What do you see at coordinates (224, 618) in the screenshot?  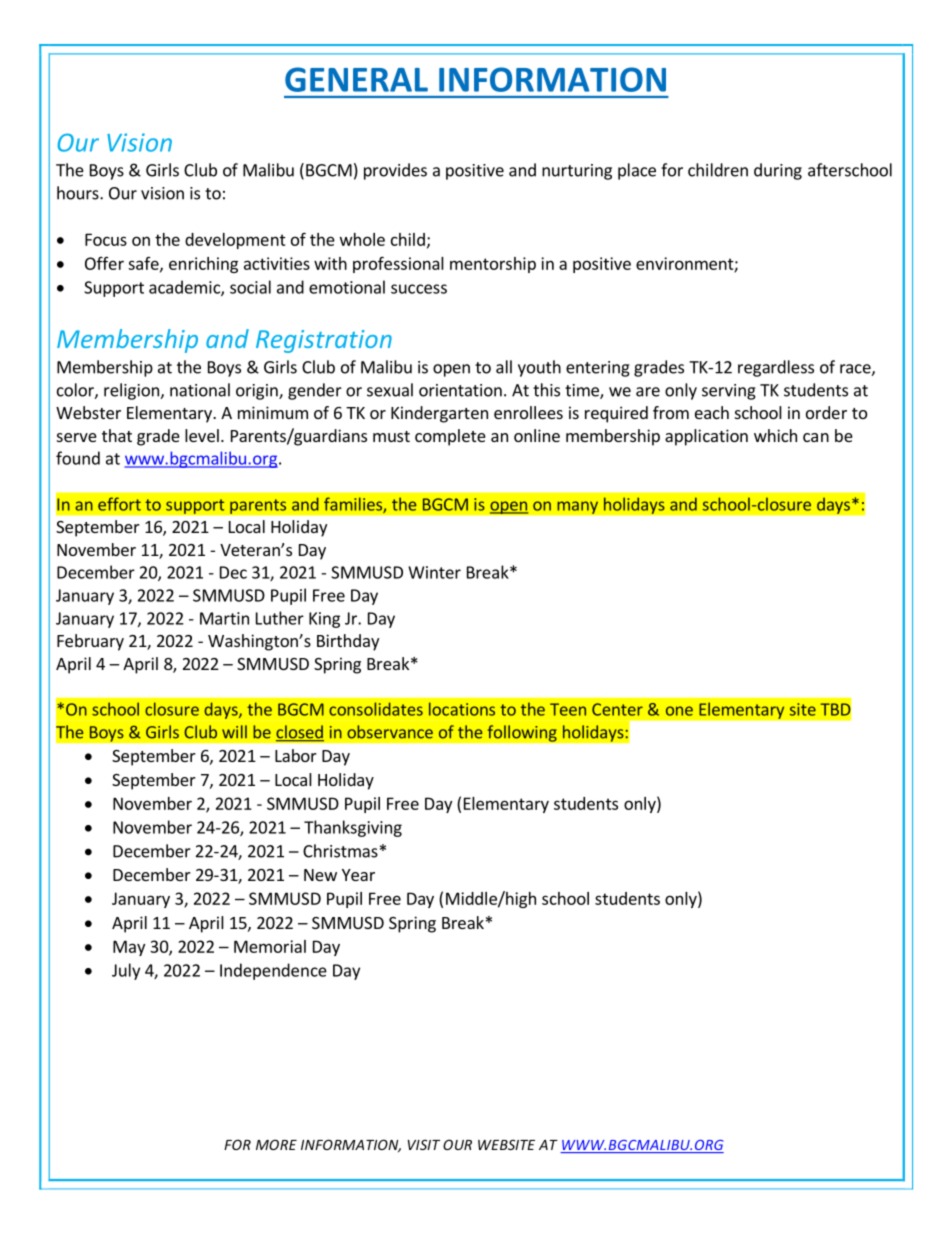 I see `Martin` at bounding box center [224, 618].
